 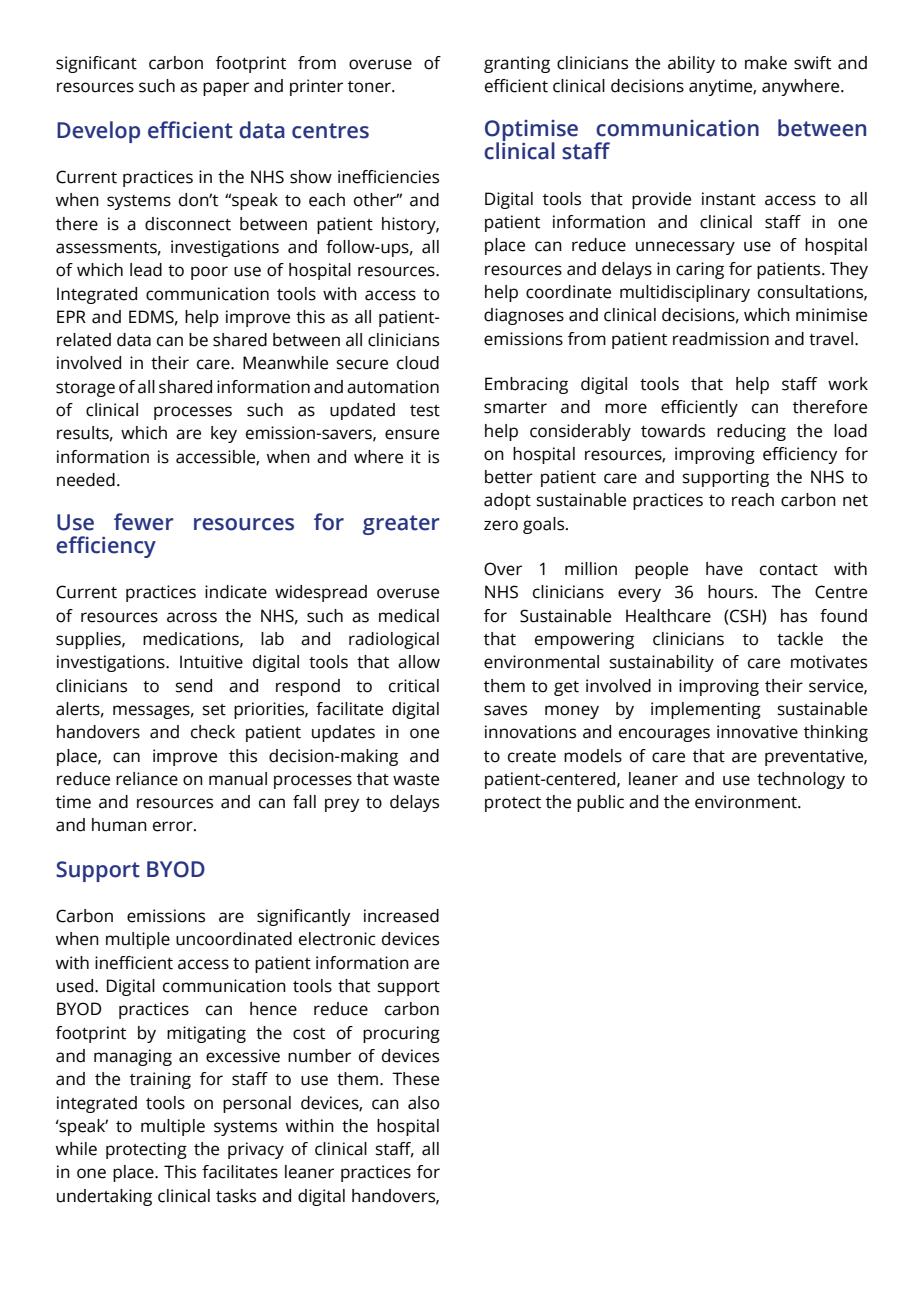 I want to click on These, so click(x=415, y=1079).
